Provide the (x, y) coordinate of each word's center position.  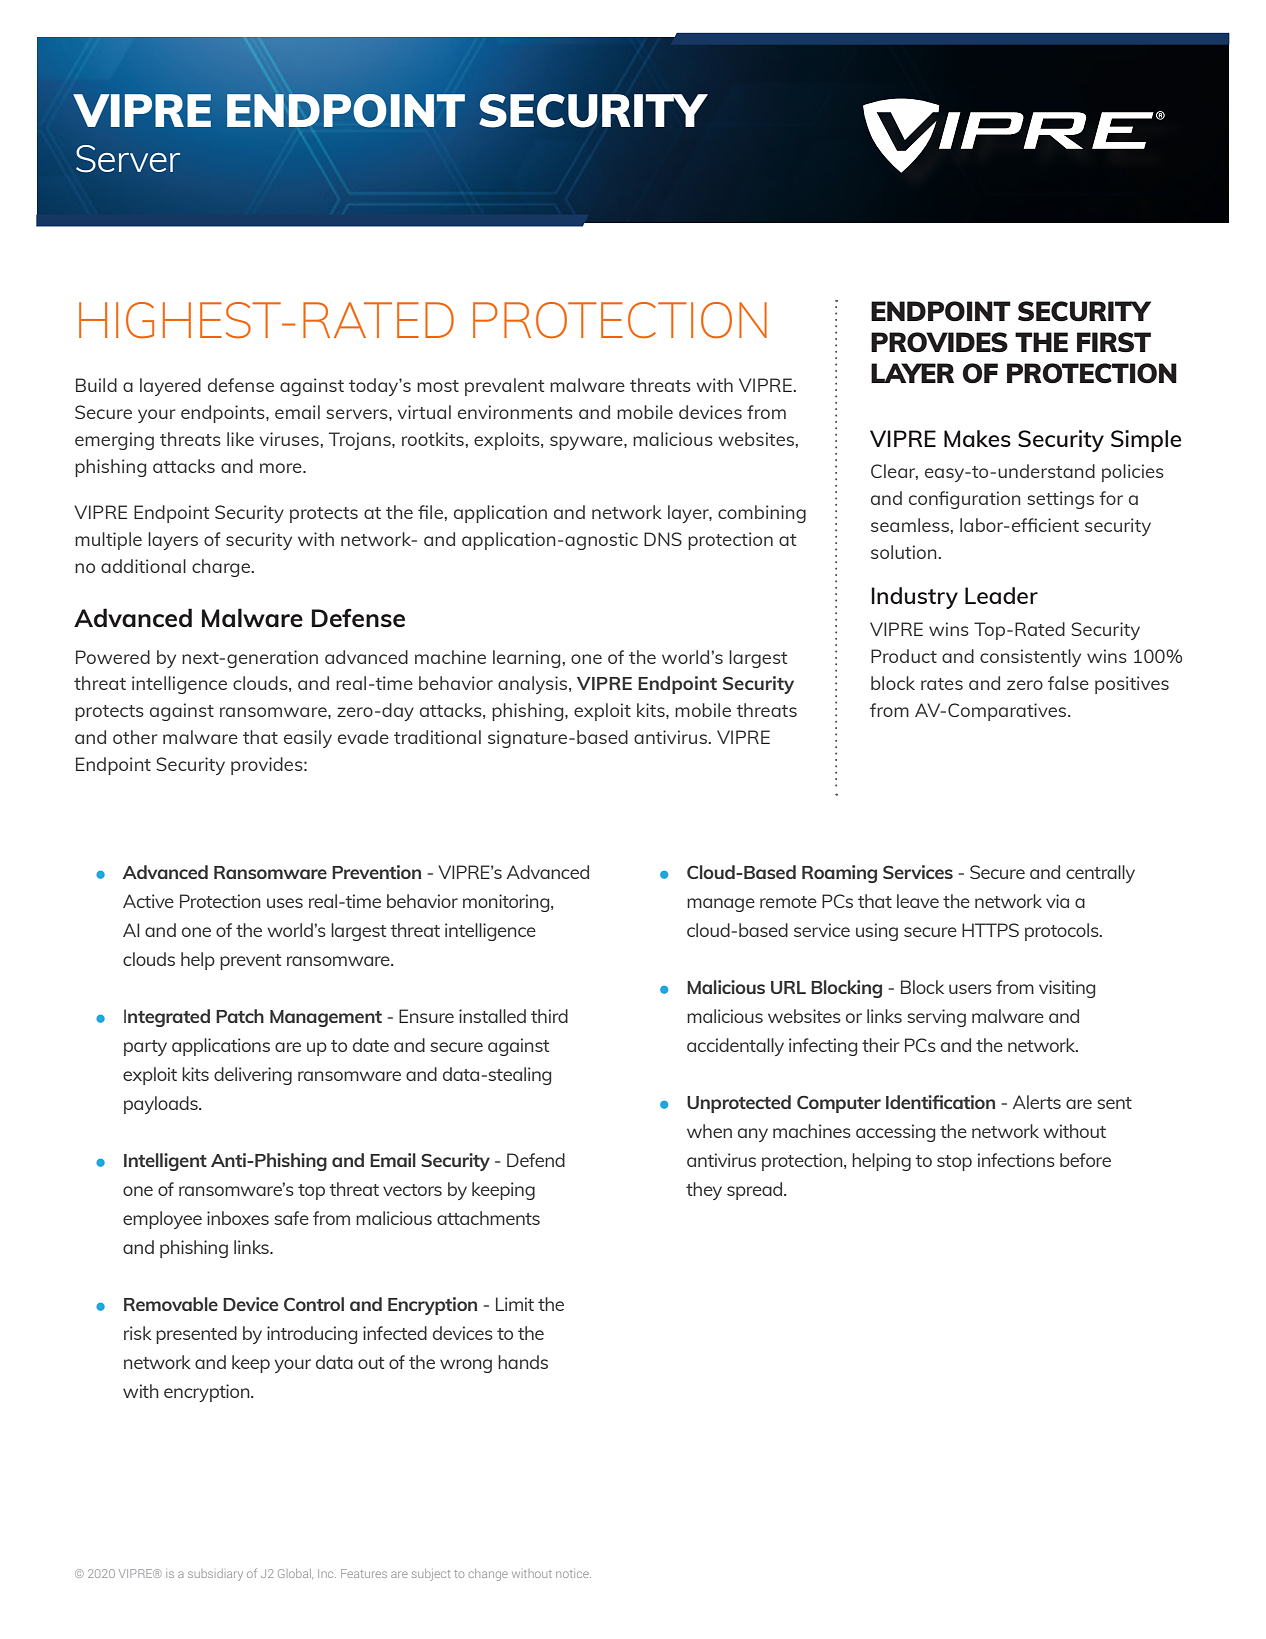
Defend (536, 1160)
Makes (977, 438)
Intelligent (165, 1162)
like (240, 439)
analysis (534, 685)
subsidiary (215, 1575)
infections (1016, 1160)
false (1068, 683)
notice (573, 1574)
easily (308, 739)
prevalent (504, 387)
